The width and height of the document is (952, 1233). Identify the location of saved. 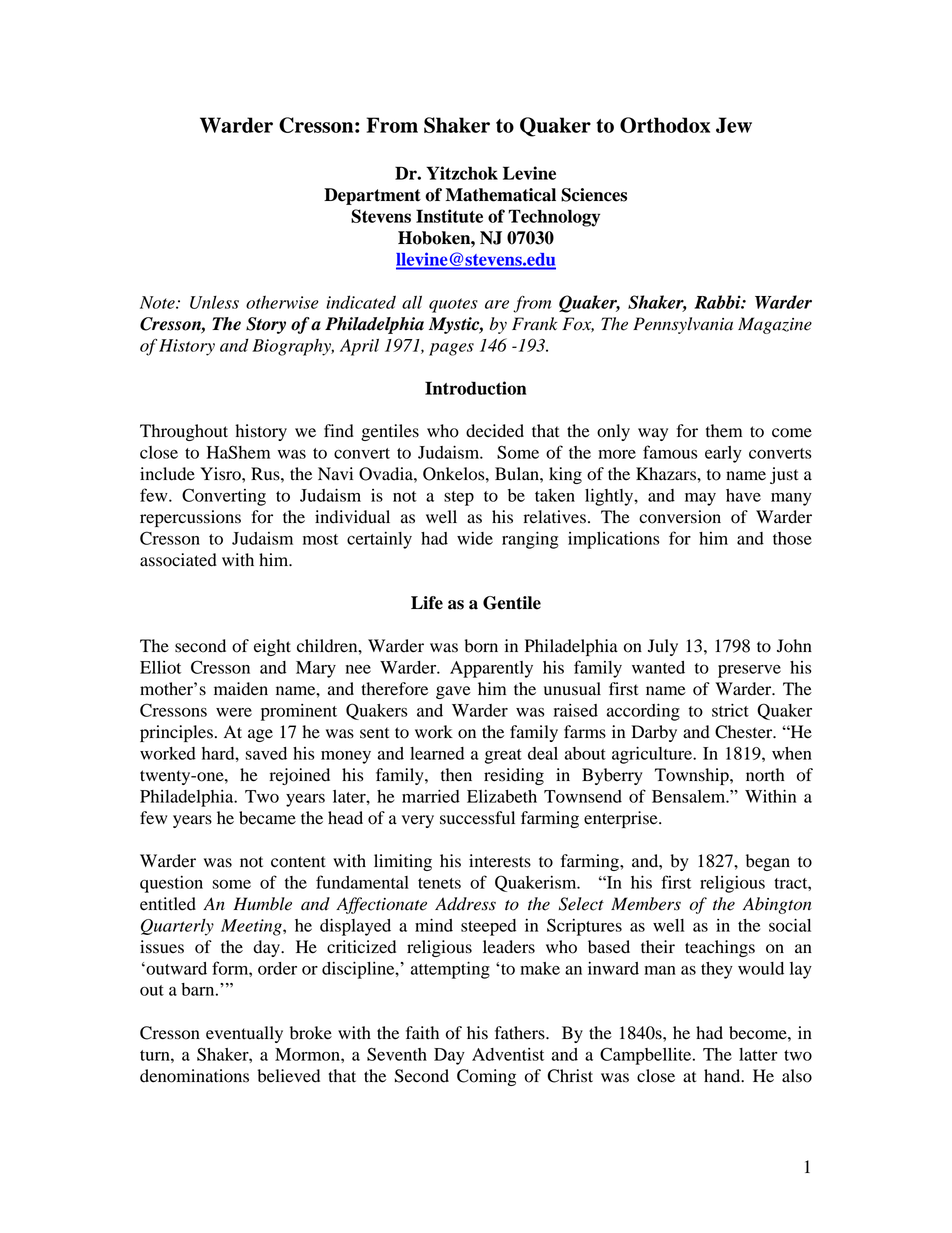
(266, 753).
